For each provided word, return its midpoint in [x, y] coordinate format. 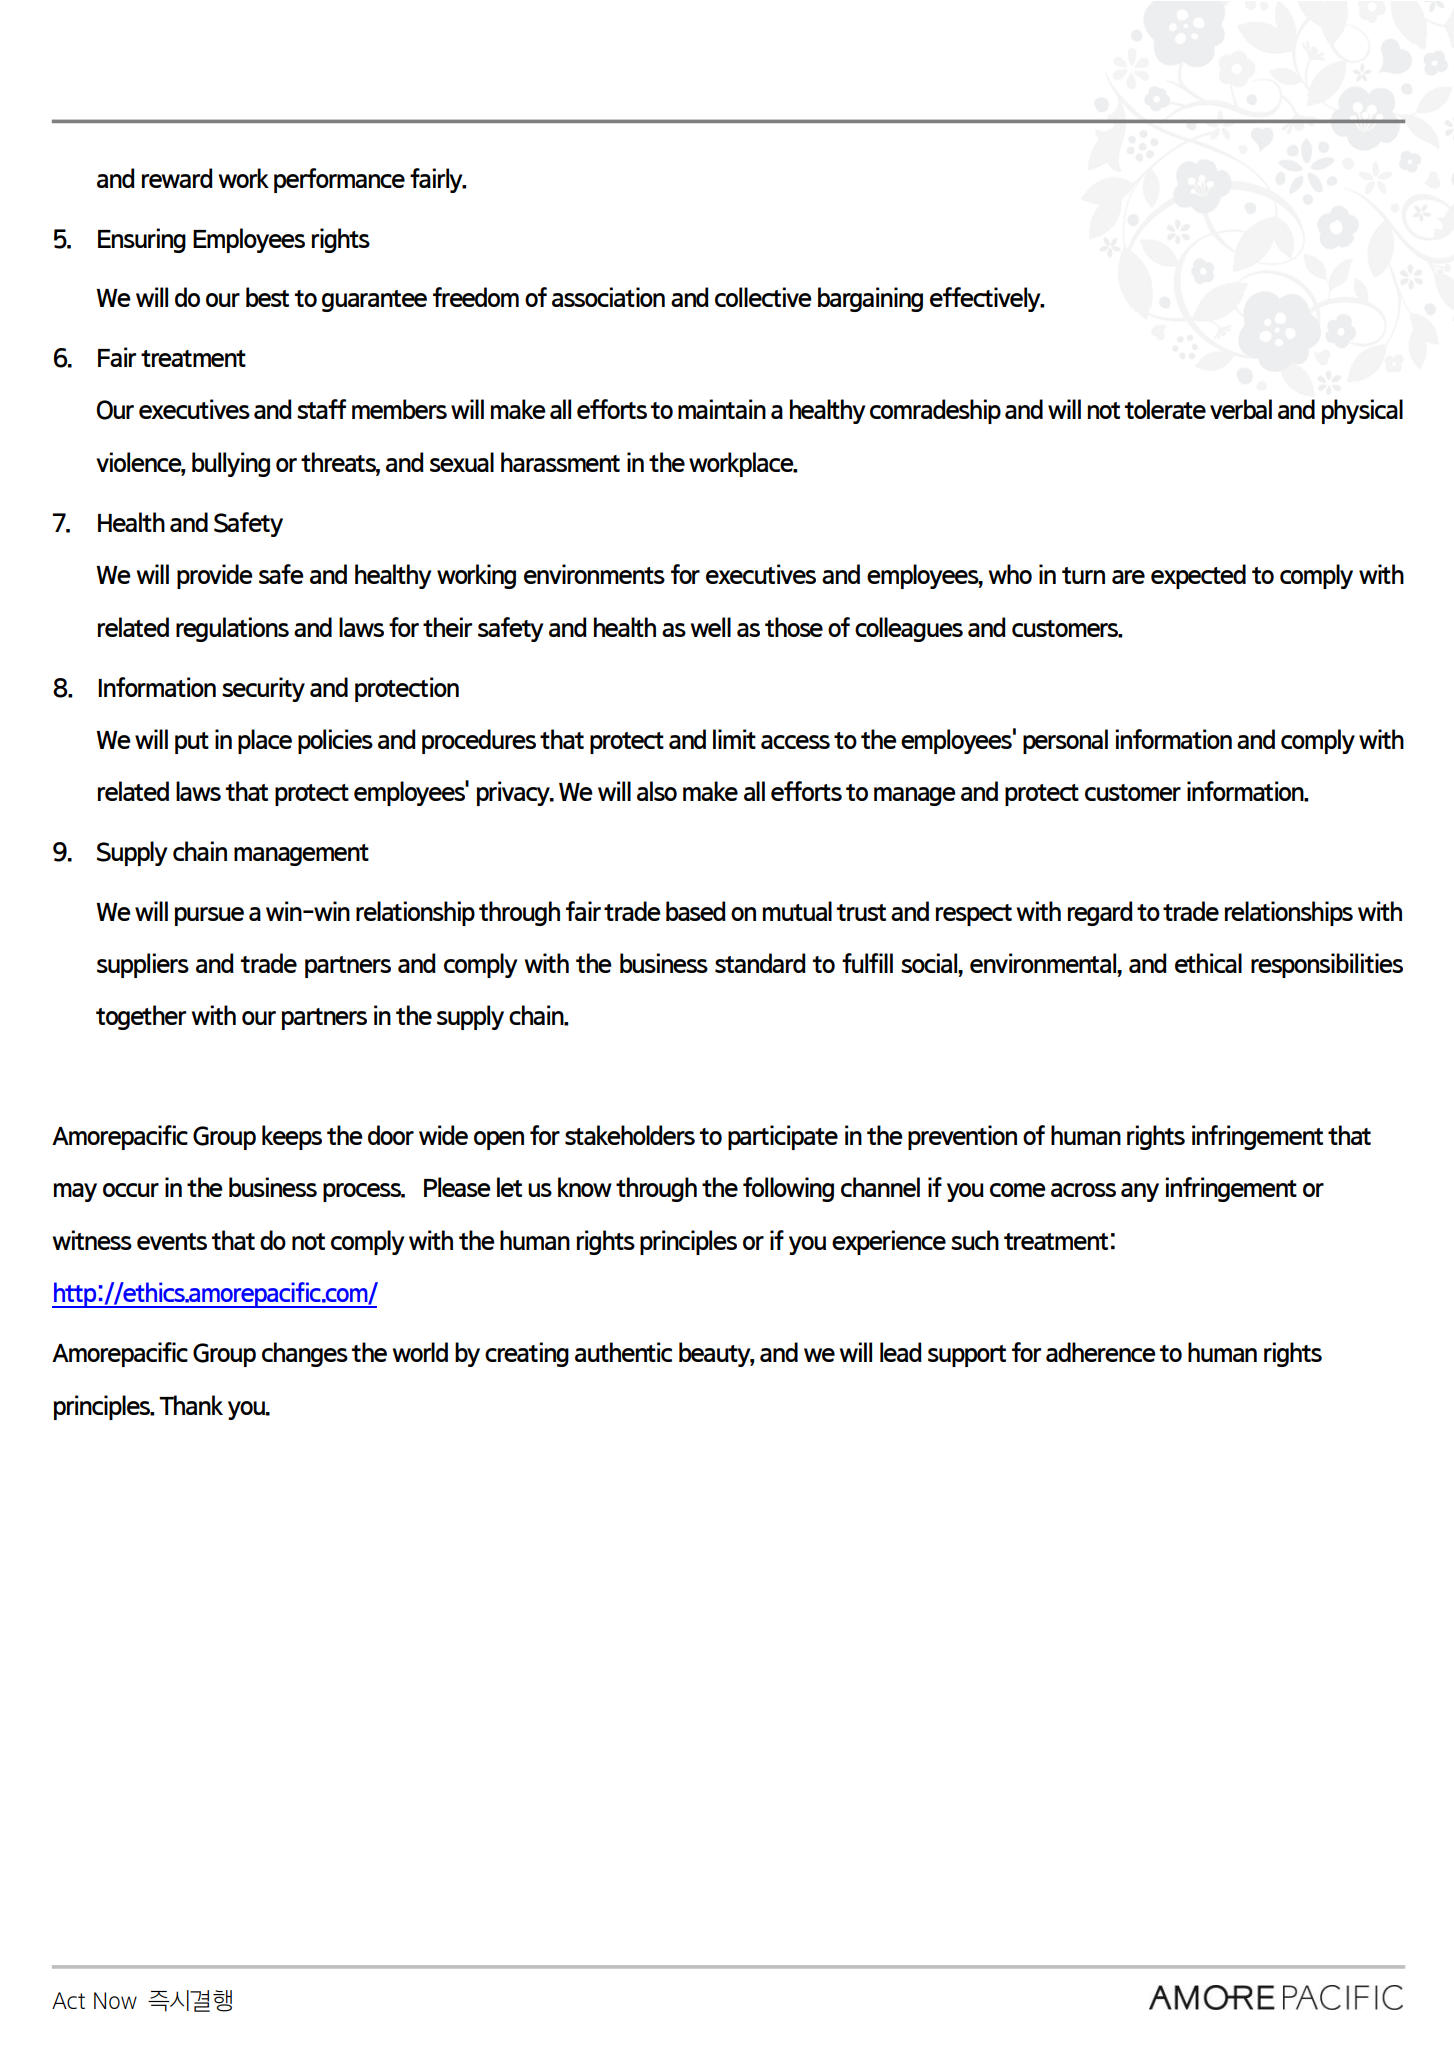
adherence [1101, 1352]
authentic [623, 1352]
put [192, 743]
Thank [191, 1405]
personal [1065, 741]
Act [68, 2000]
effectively [986, 299]
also [657, 791]
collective [763, 297]
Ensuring [142, 240]
